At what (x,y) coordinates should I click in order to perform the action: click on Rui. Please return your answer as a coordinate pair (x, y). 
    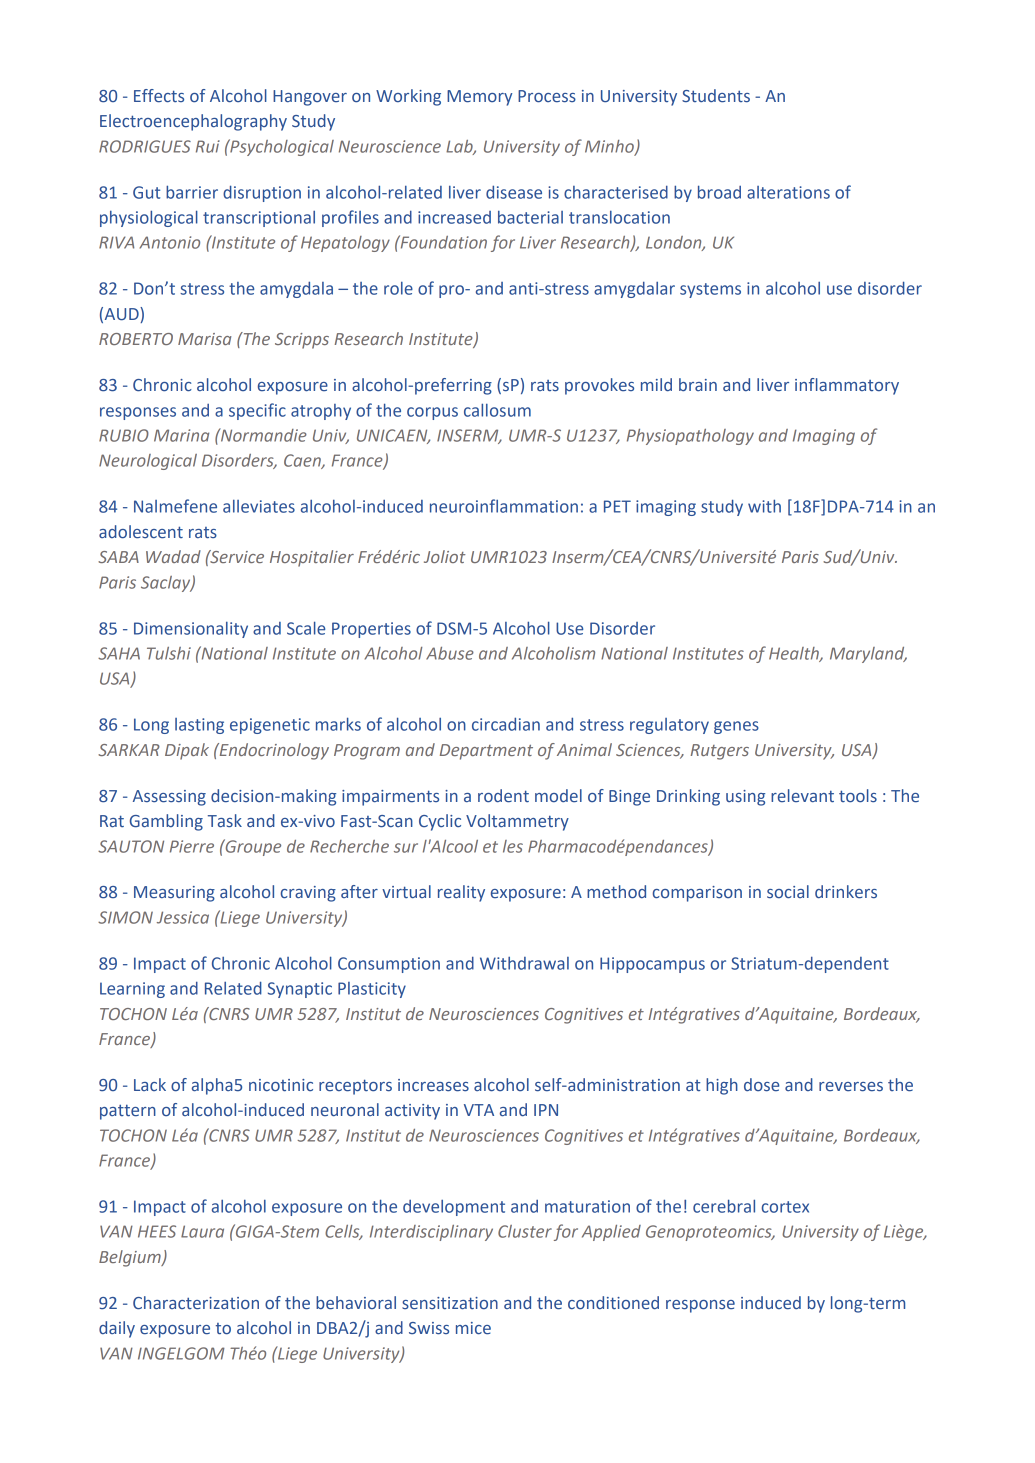
    Looking at the image, I should click on (208, 146).
